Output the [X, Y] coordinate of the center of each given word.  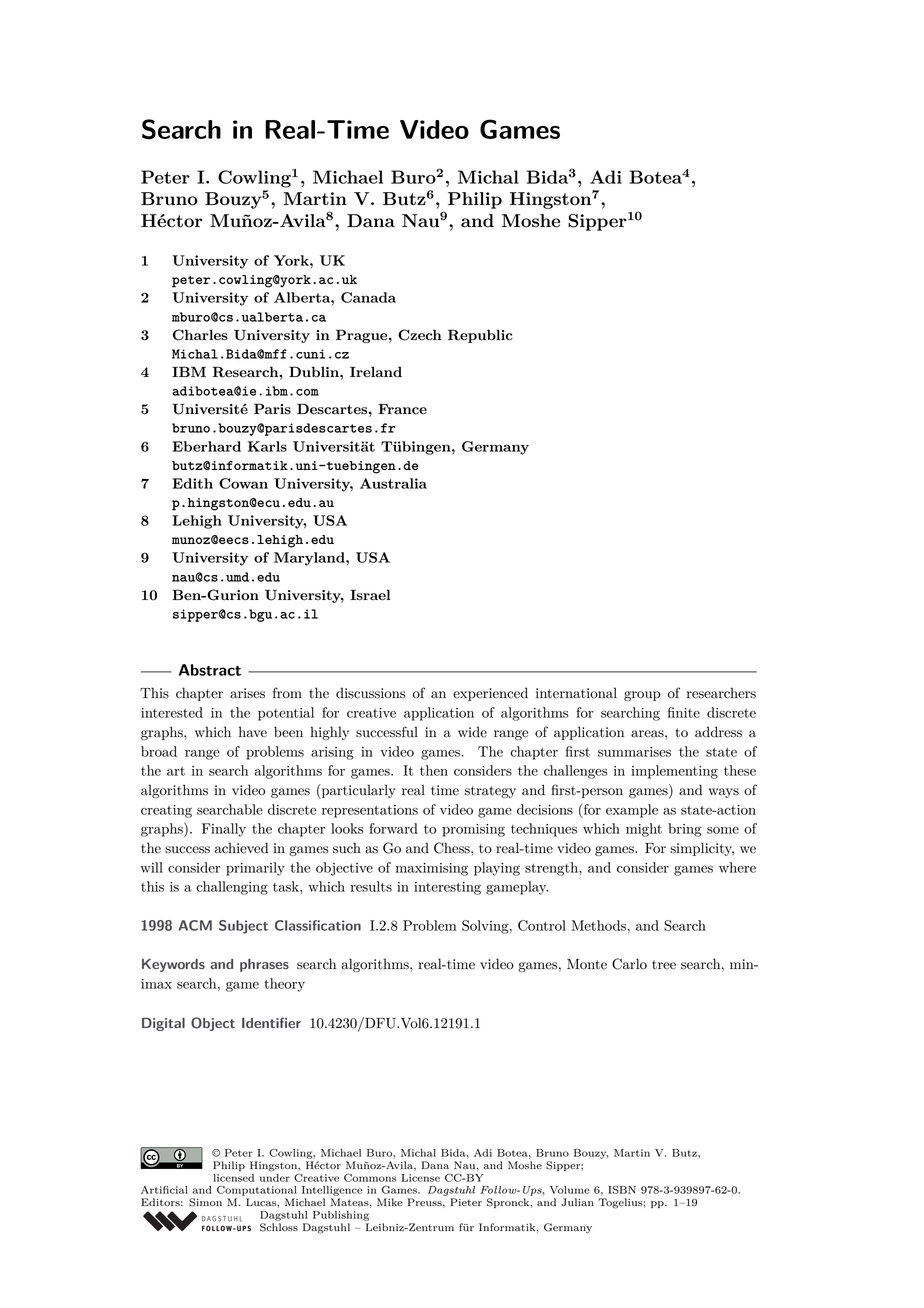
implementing [674, 772]
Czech [420, 335]
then [434, 770]
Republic [480, 336]
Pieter [466, 1202]
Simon [205, 1202]
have [253, 731]
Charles [200, 335]
